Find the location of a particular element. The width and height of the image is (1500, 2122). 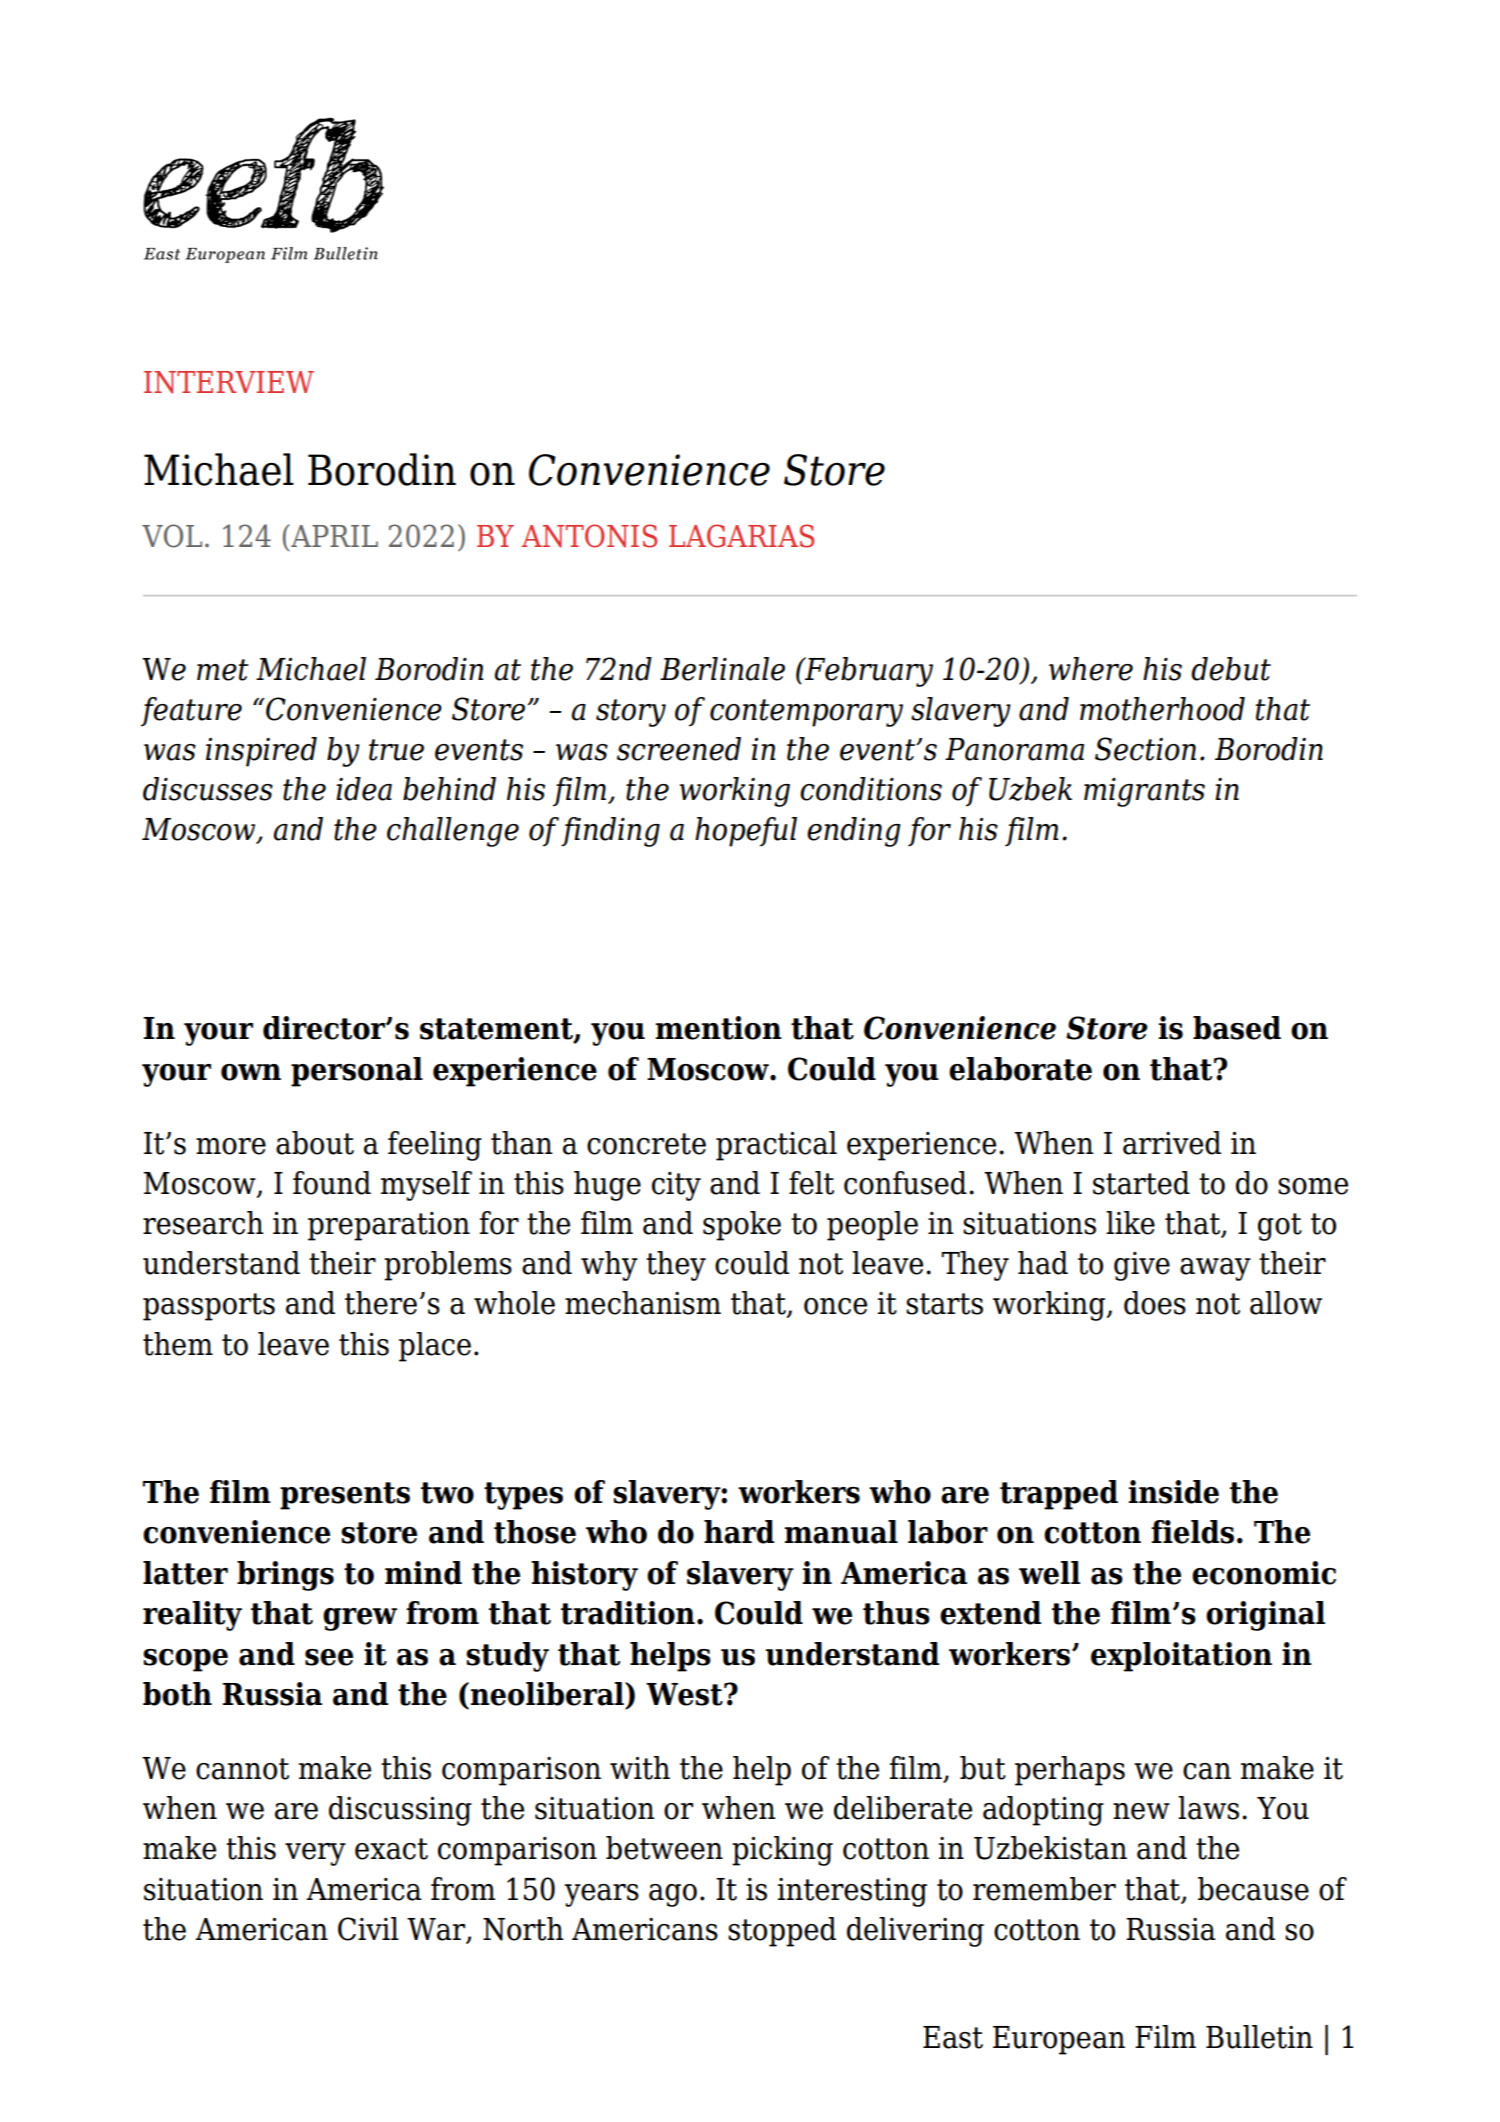

spoke is located at coordinates (742, 1226).
